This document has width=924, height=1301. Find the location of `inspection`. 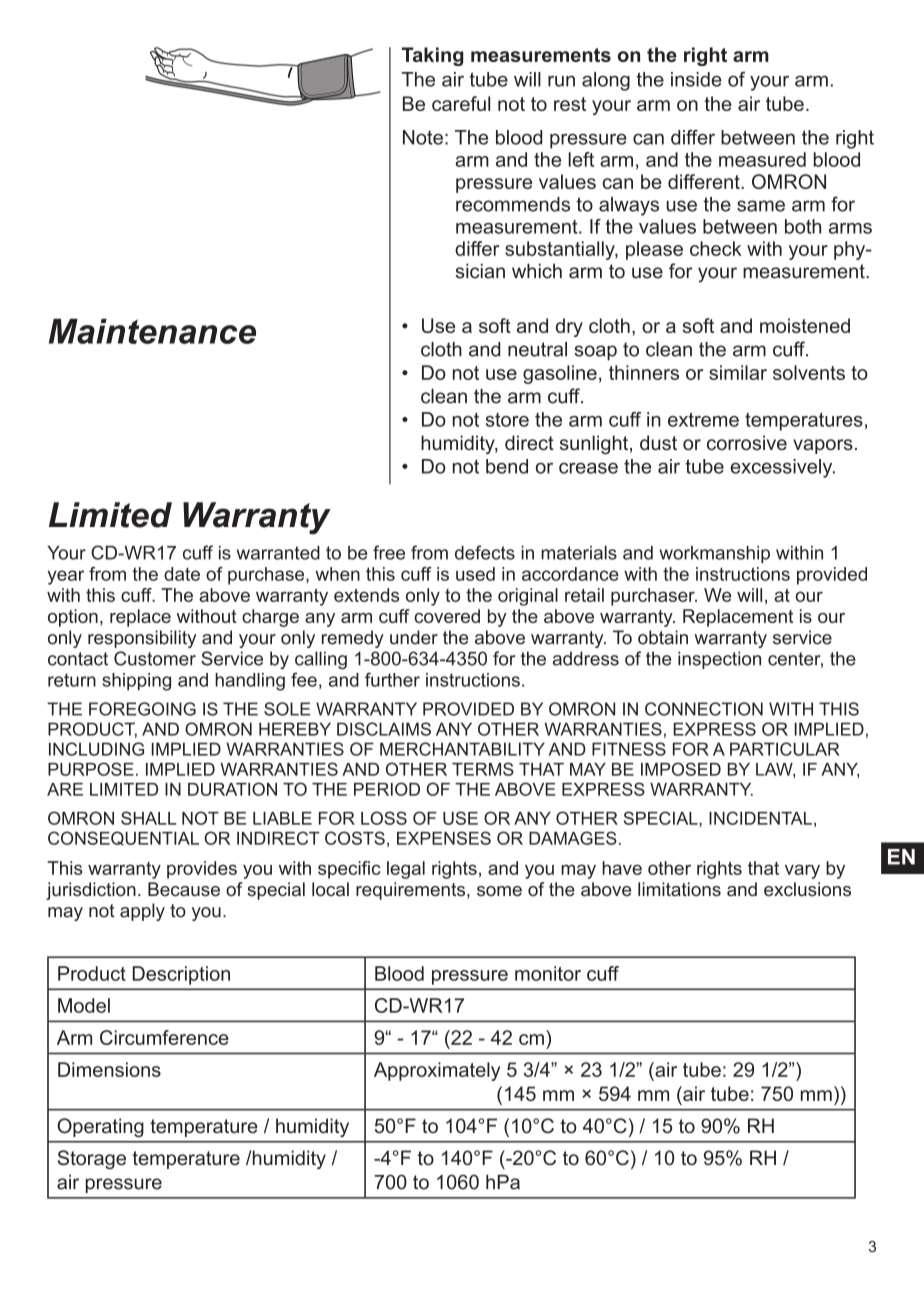

inspection is located at coordinates (719, 660).
